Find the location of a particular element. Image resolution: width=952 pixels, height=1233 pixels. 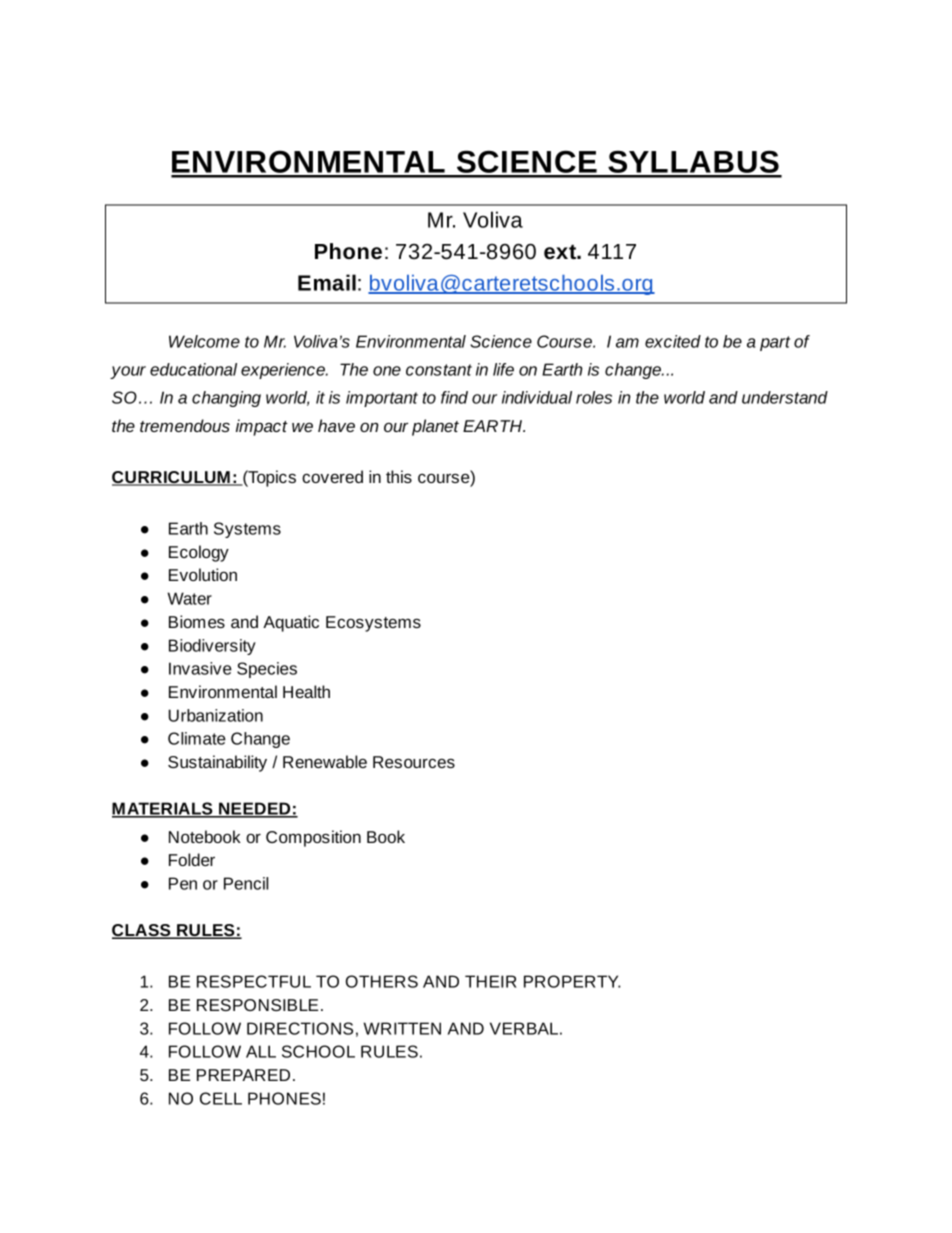

Invasive is located at coordinates (200, 668).
